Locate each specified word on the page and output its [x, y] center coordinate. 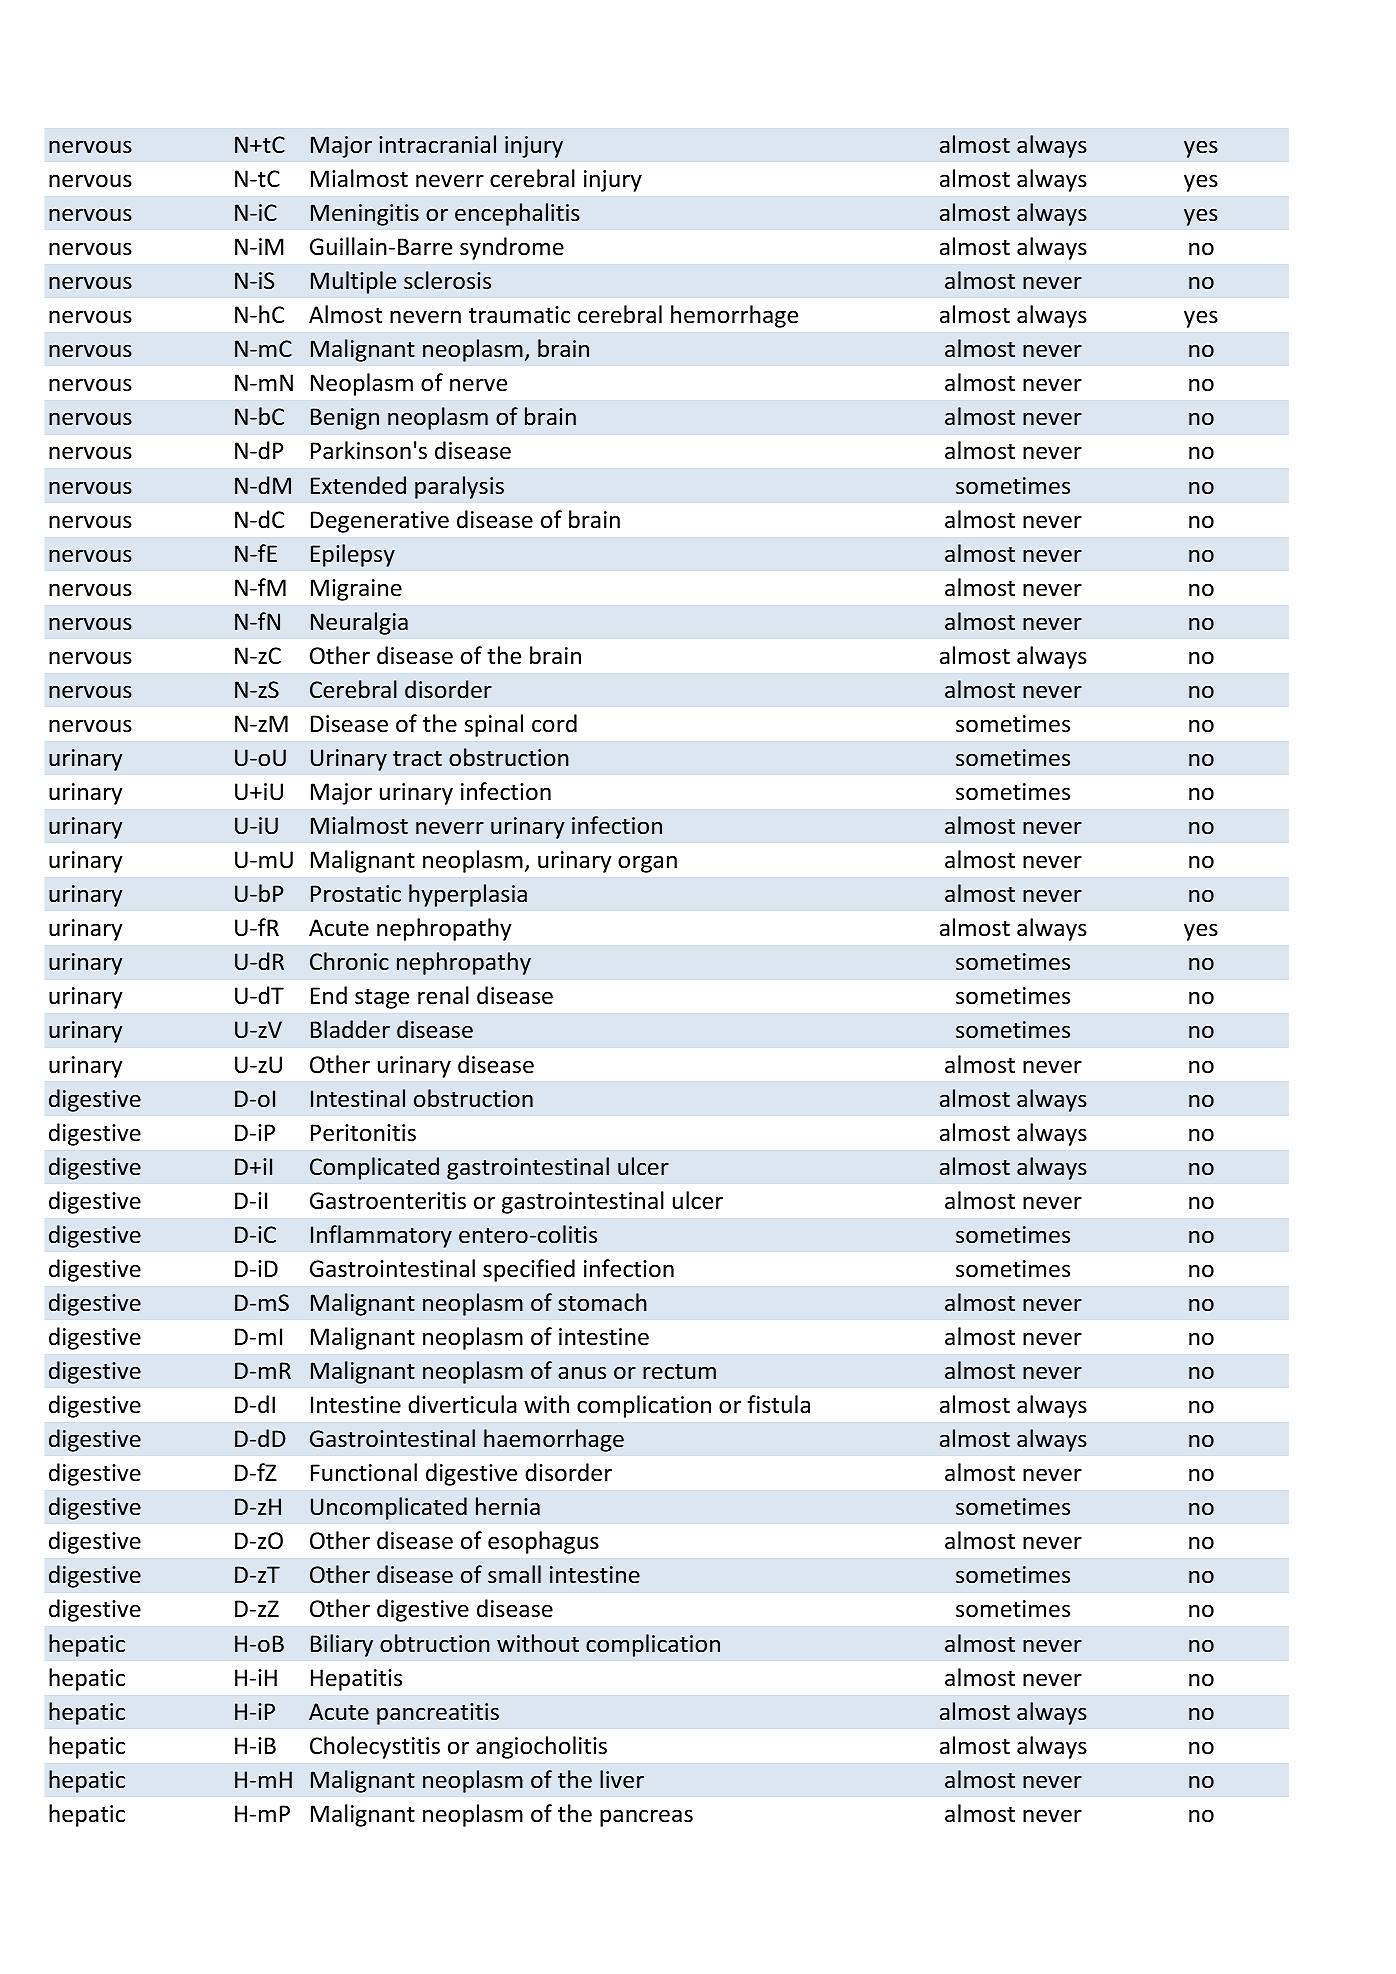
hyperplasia [468, 895]
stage [382, 999]
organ [647, 864]
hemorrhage [734, 316]
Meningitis [365, 215]
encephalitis [517, 214]
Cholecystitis [375, 1747]
